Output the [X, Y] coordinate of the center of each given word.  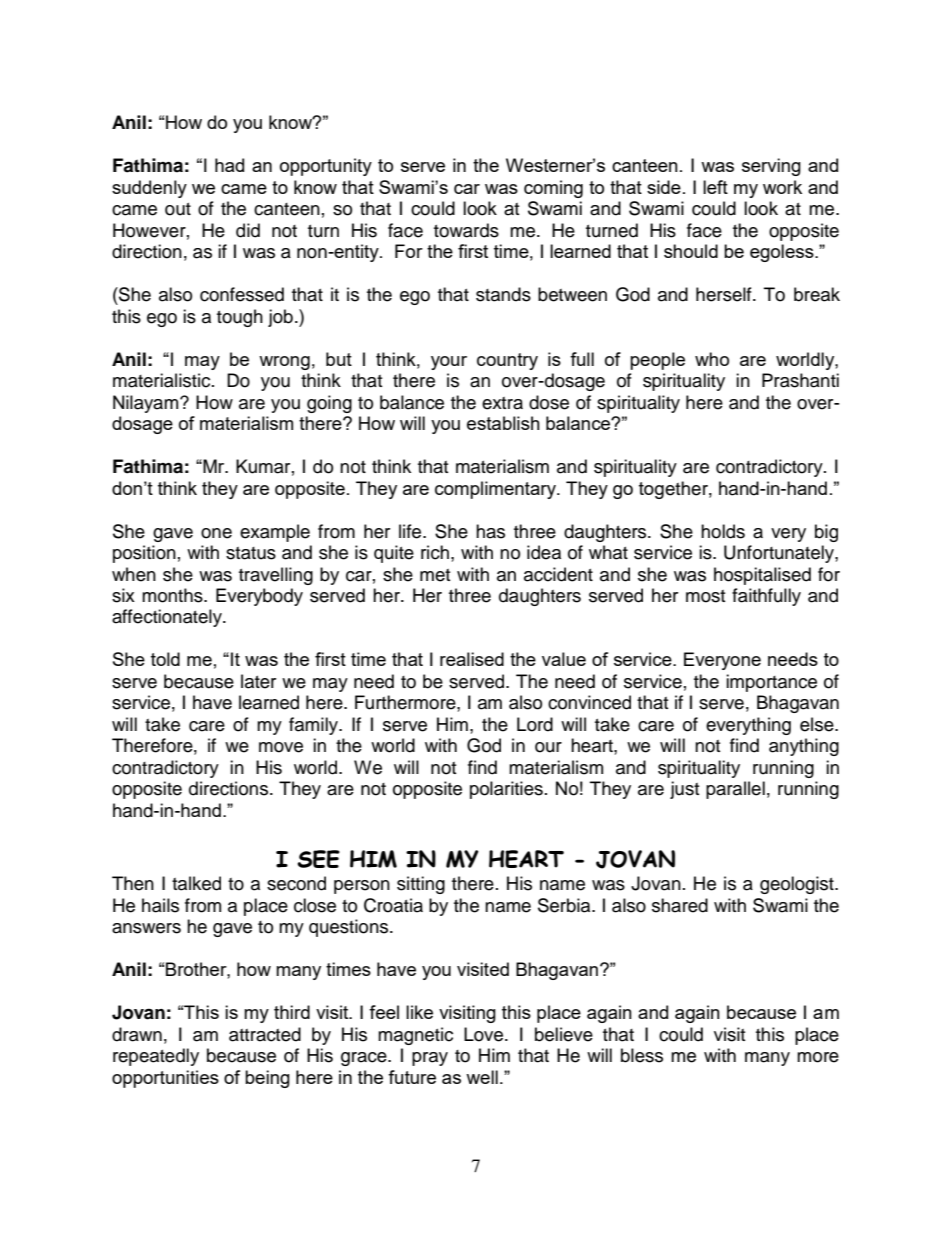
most [705, 596]
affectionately [168, 618]
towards [466, 230]
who [712, 359]
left [715, 187]
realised [472, 659]
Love [483, 1034]
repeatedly [156, 1057]
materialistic [163, 380]
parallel [735, 790]
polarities [506, 790]
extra [502, 403]
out [178, 209]
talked [196, 883]
